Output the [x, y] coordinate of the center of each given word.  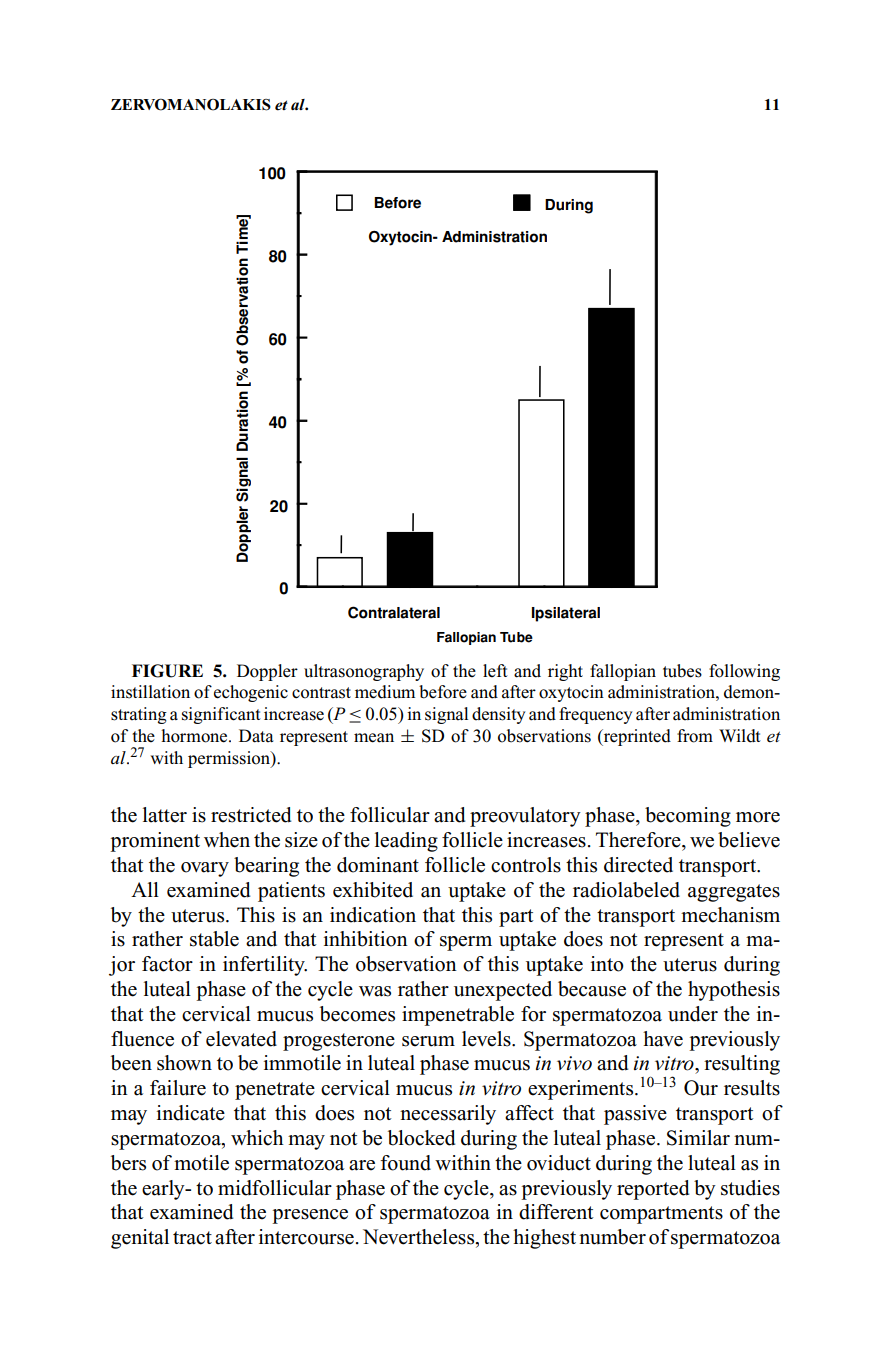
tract [192, 1238]
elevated [241, 1039]
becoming [688, 817]
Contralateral [394, 612]
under [693, 1014]
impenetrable [458, 1016]
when [227, 840]
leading [406, 842]
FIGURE [167, 671]
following [744, 672]
